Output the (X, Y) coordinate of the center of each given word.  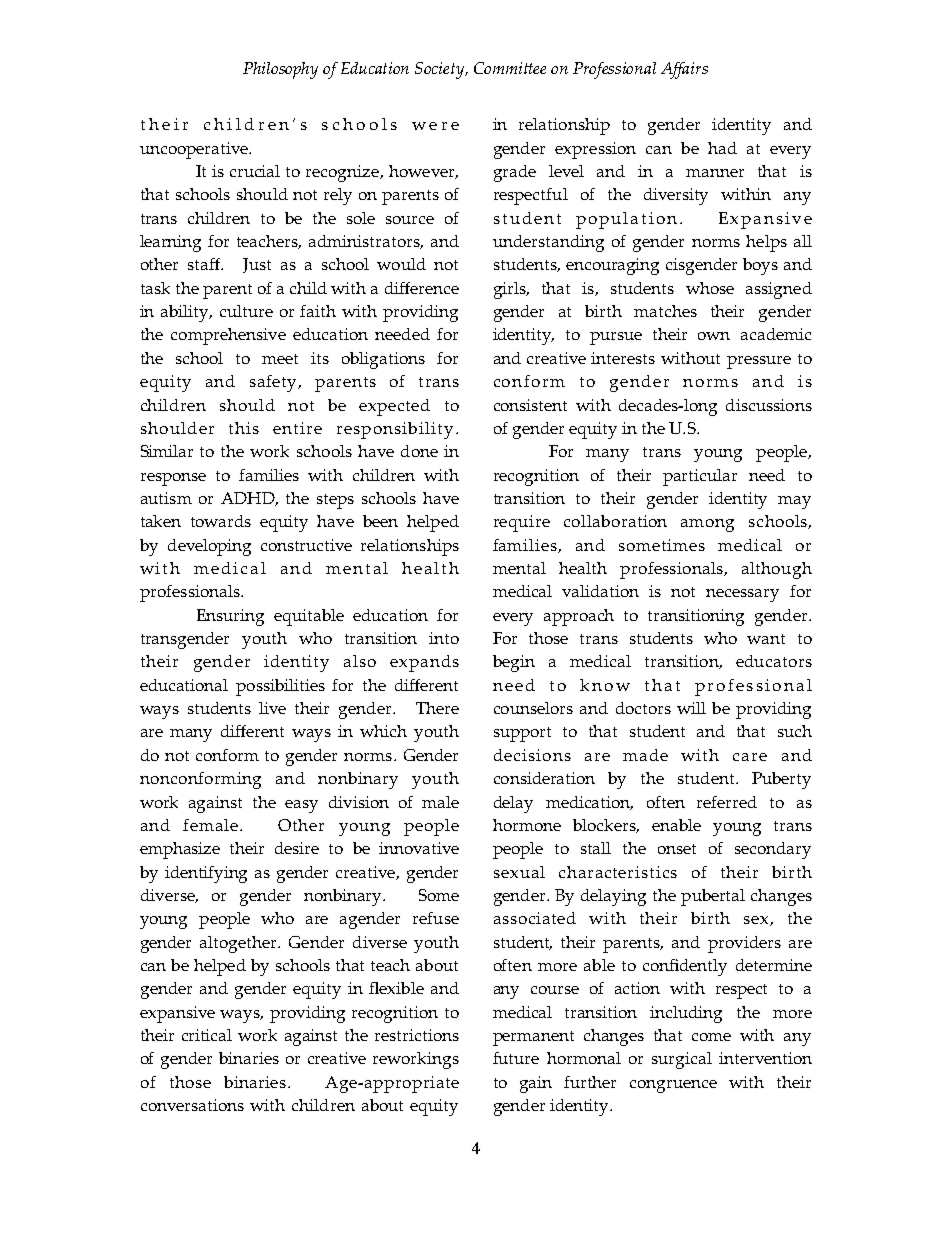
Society (441, 70)
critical (207, 1035)
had (722, 148)
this (244, 428)
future (516, 1058)
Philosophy (280, 70)
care (750, 757)
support (522, 734)
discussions (769, 405)
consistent (530, 405)
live (272, 708)
